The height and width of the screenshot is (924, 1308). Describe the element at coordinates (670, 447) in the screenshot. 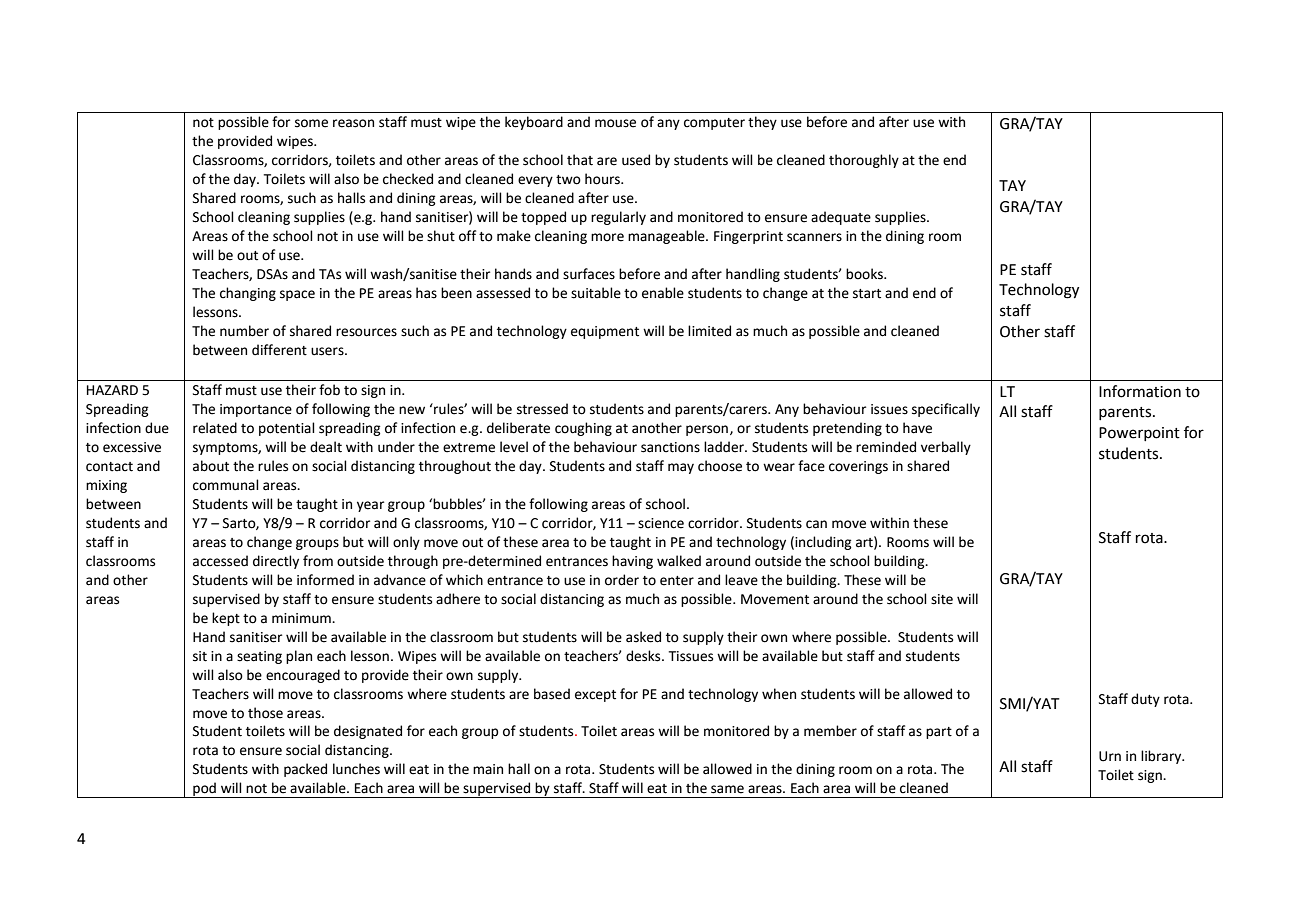

I see `sanctions` at that location.
